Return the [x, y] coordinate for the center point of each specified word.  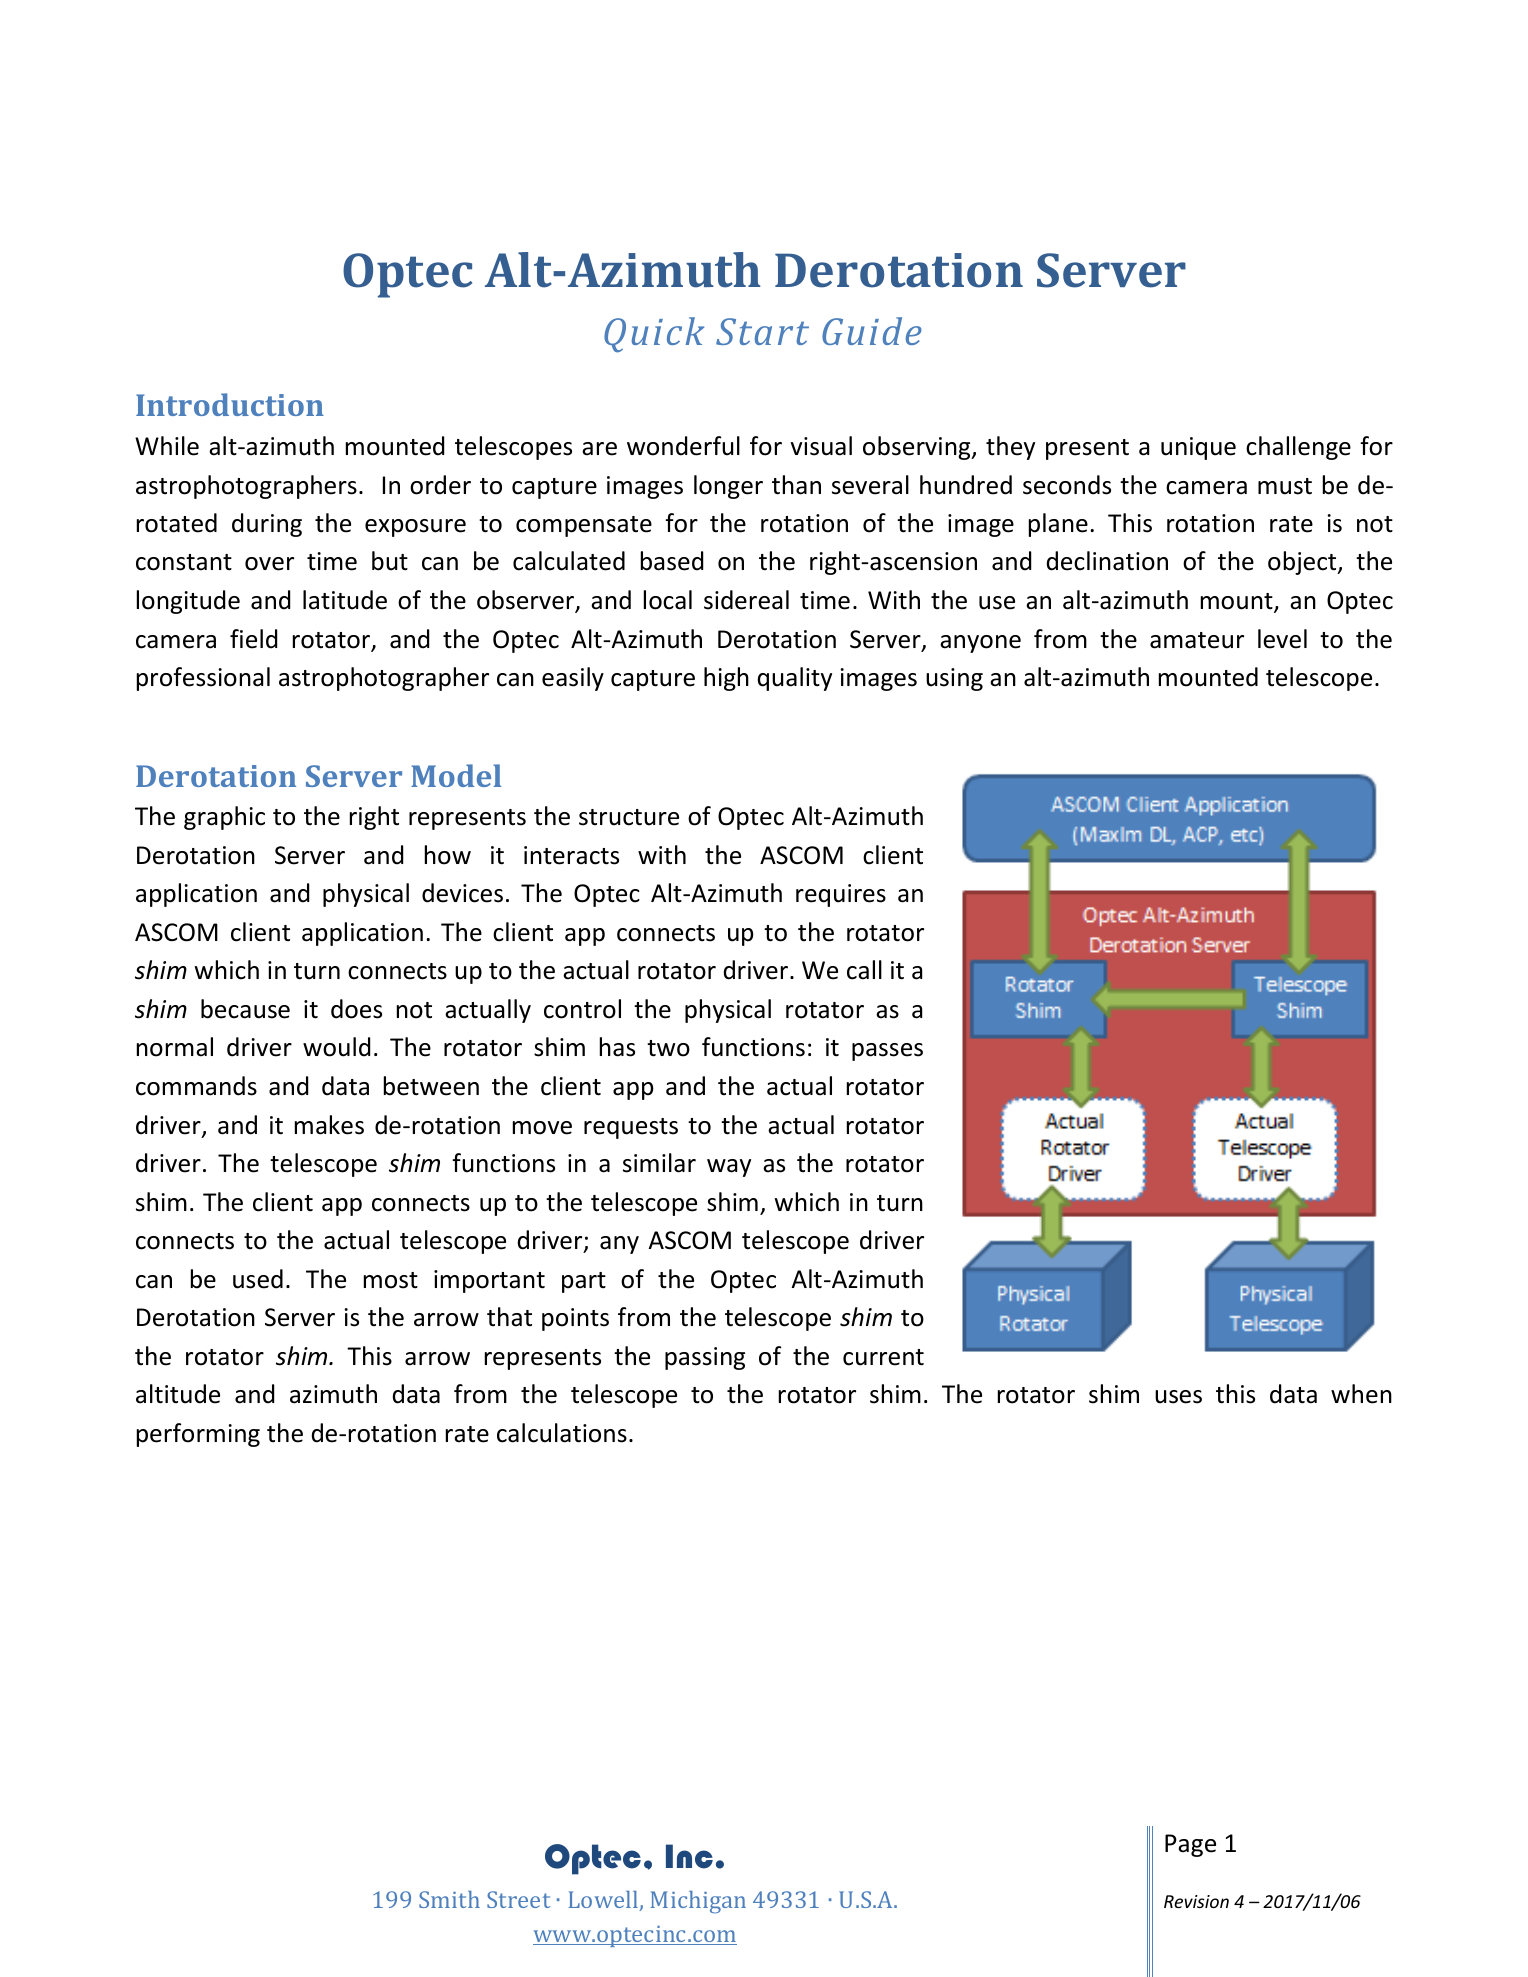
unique [1198, 448]
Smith [449, 1899]
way [729, 1168]
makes [329, 1125]
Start [762, 331]
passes [887, 1052]
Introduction [230, 404]
